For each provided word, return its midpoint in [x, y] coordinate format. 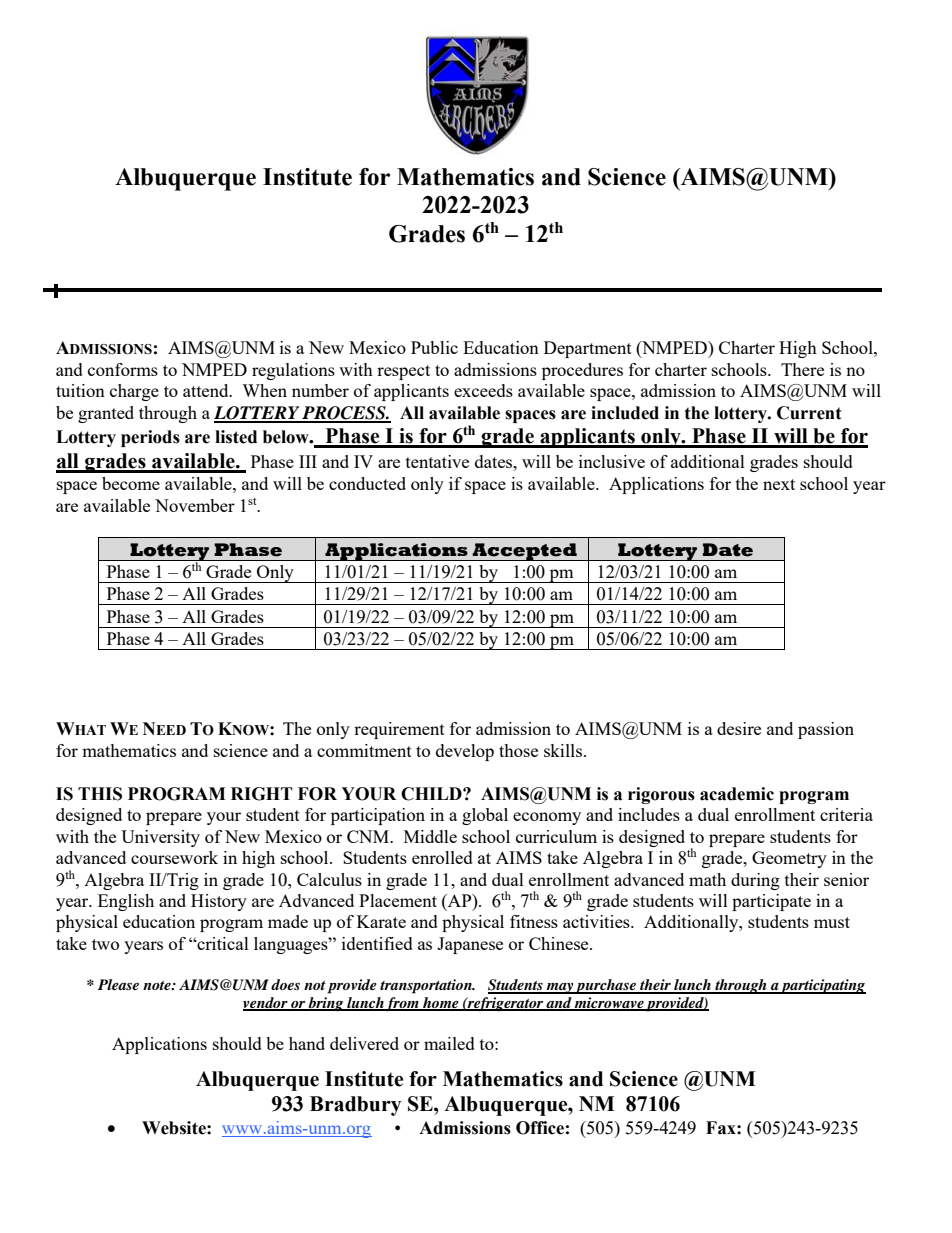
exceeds [483, 390]
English [126, 902]
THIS [100, 794]
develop [465, 752]
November [195, 505]
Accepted [525, 552]
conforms [123, 369]
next [779, 484]
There [802, 369]
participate [771, 902]
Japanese [470, 945]
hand [307, 1043]
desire [739, 728]
